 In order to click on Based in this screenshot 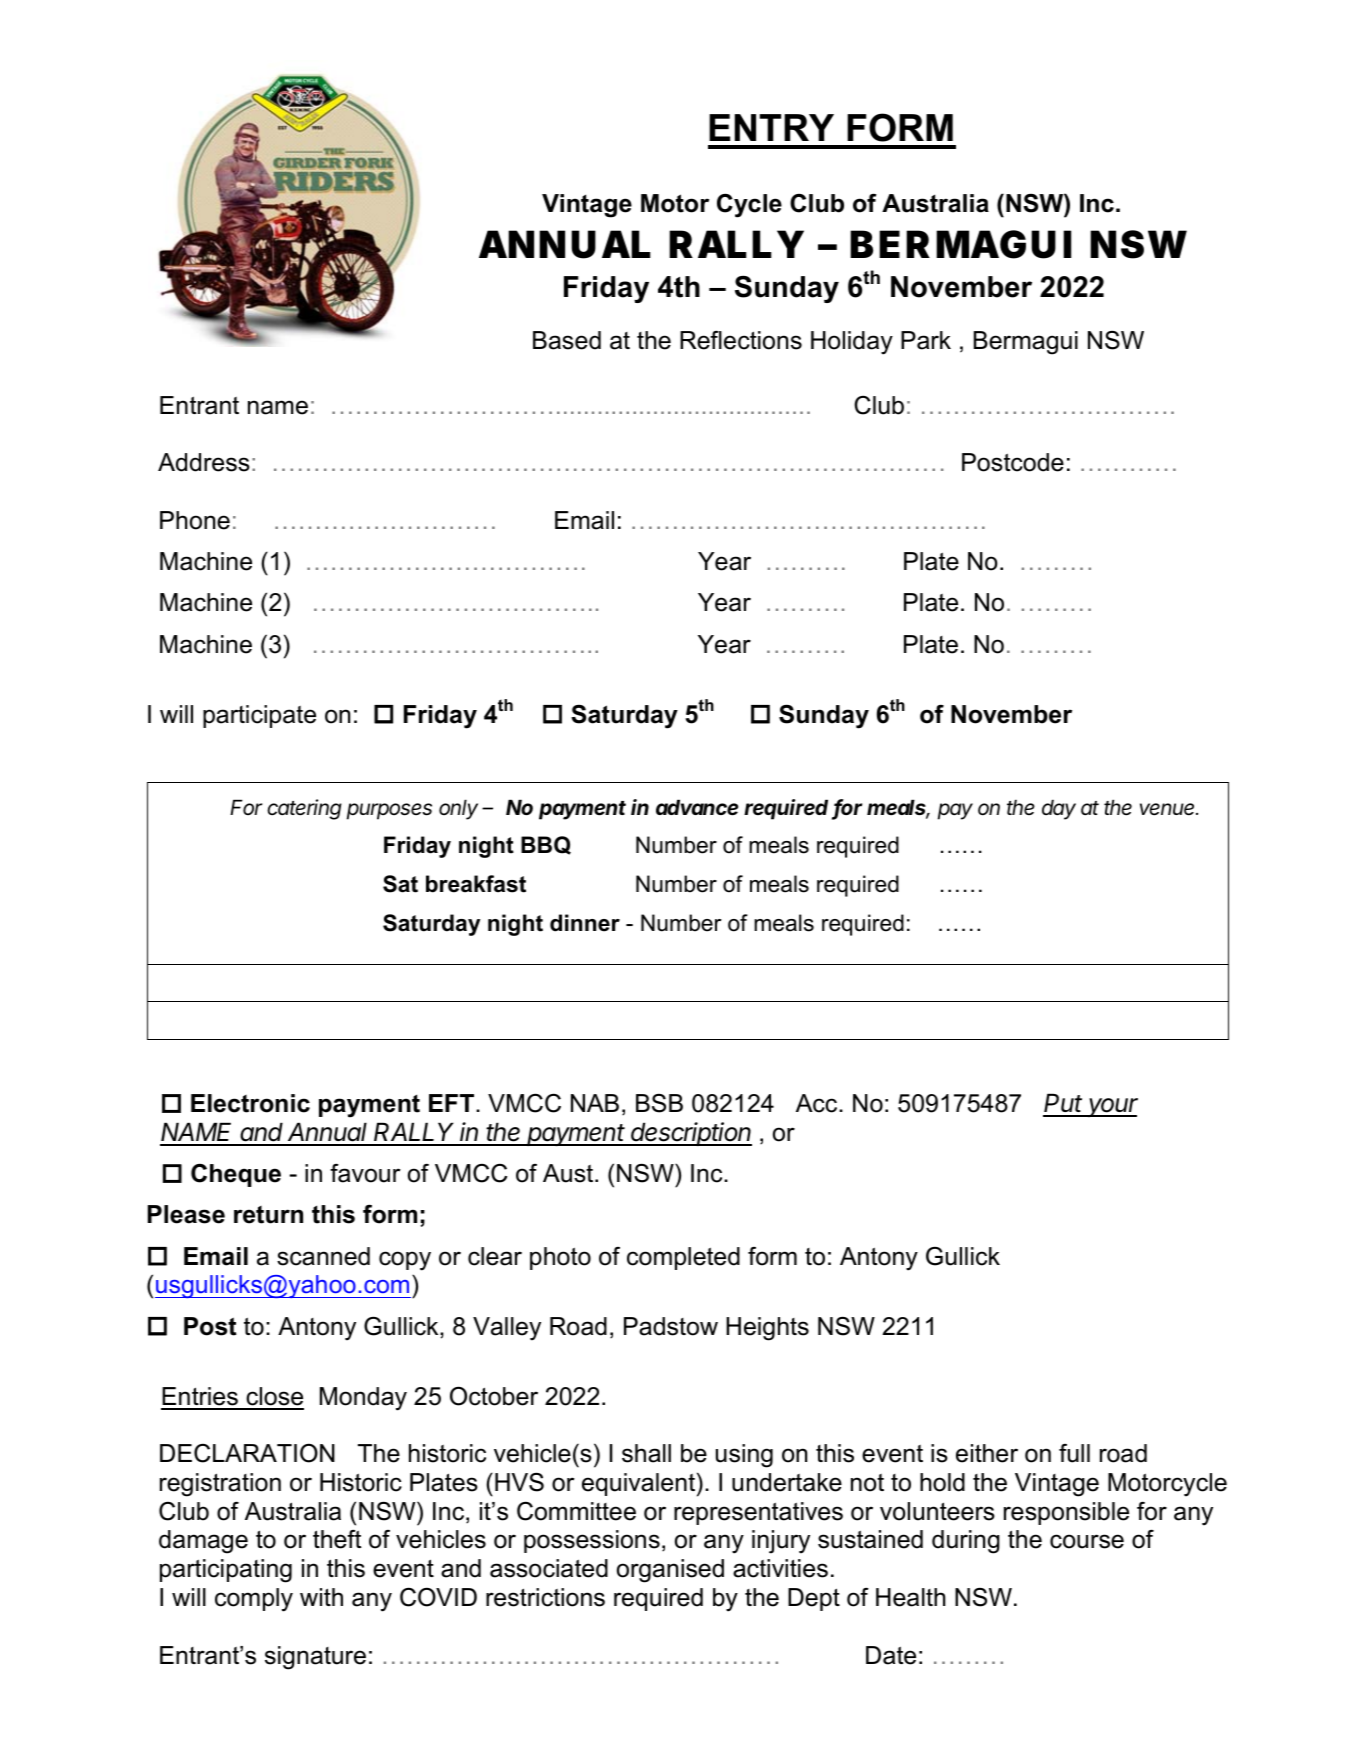, I will do `click(567, 340)`.
